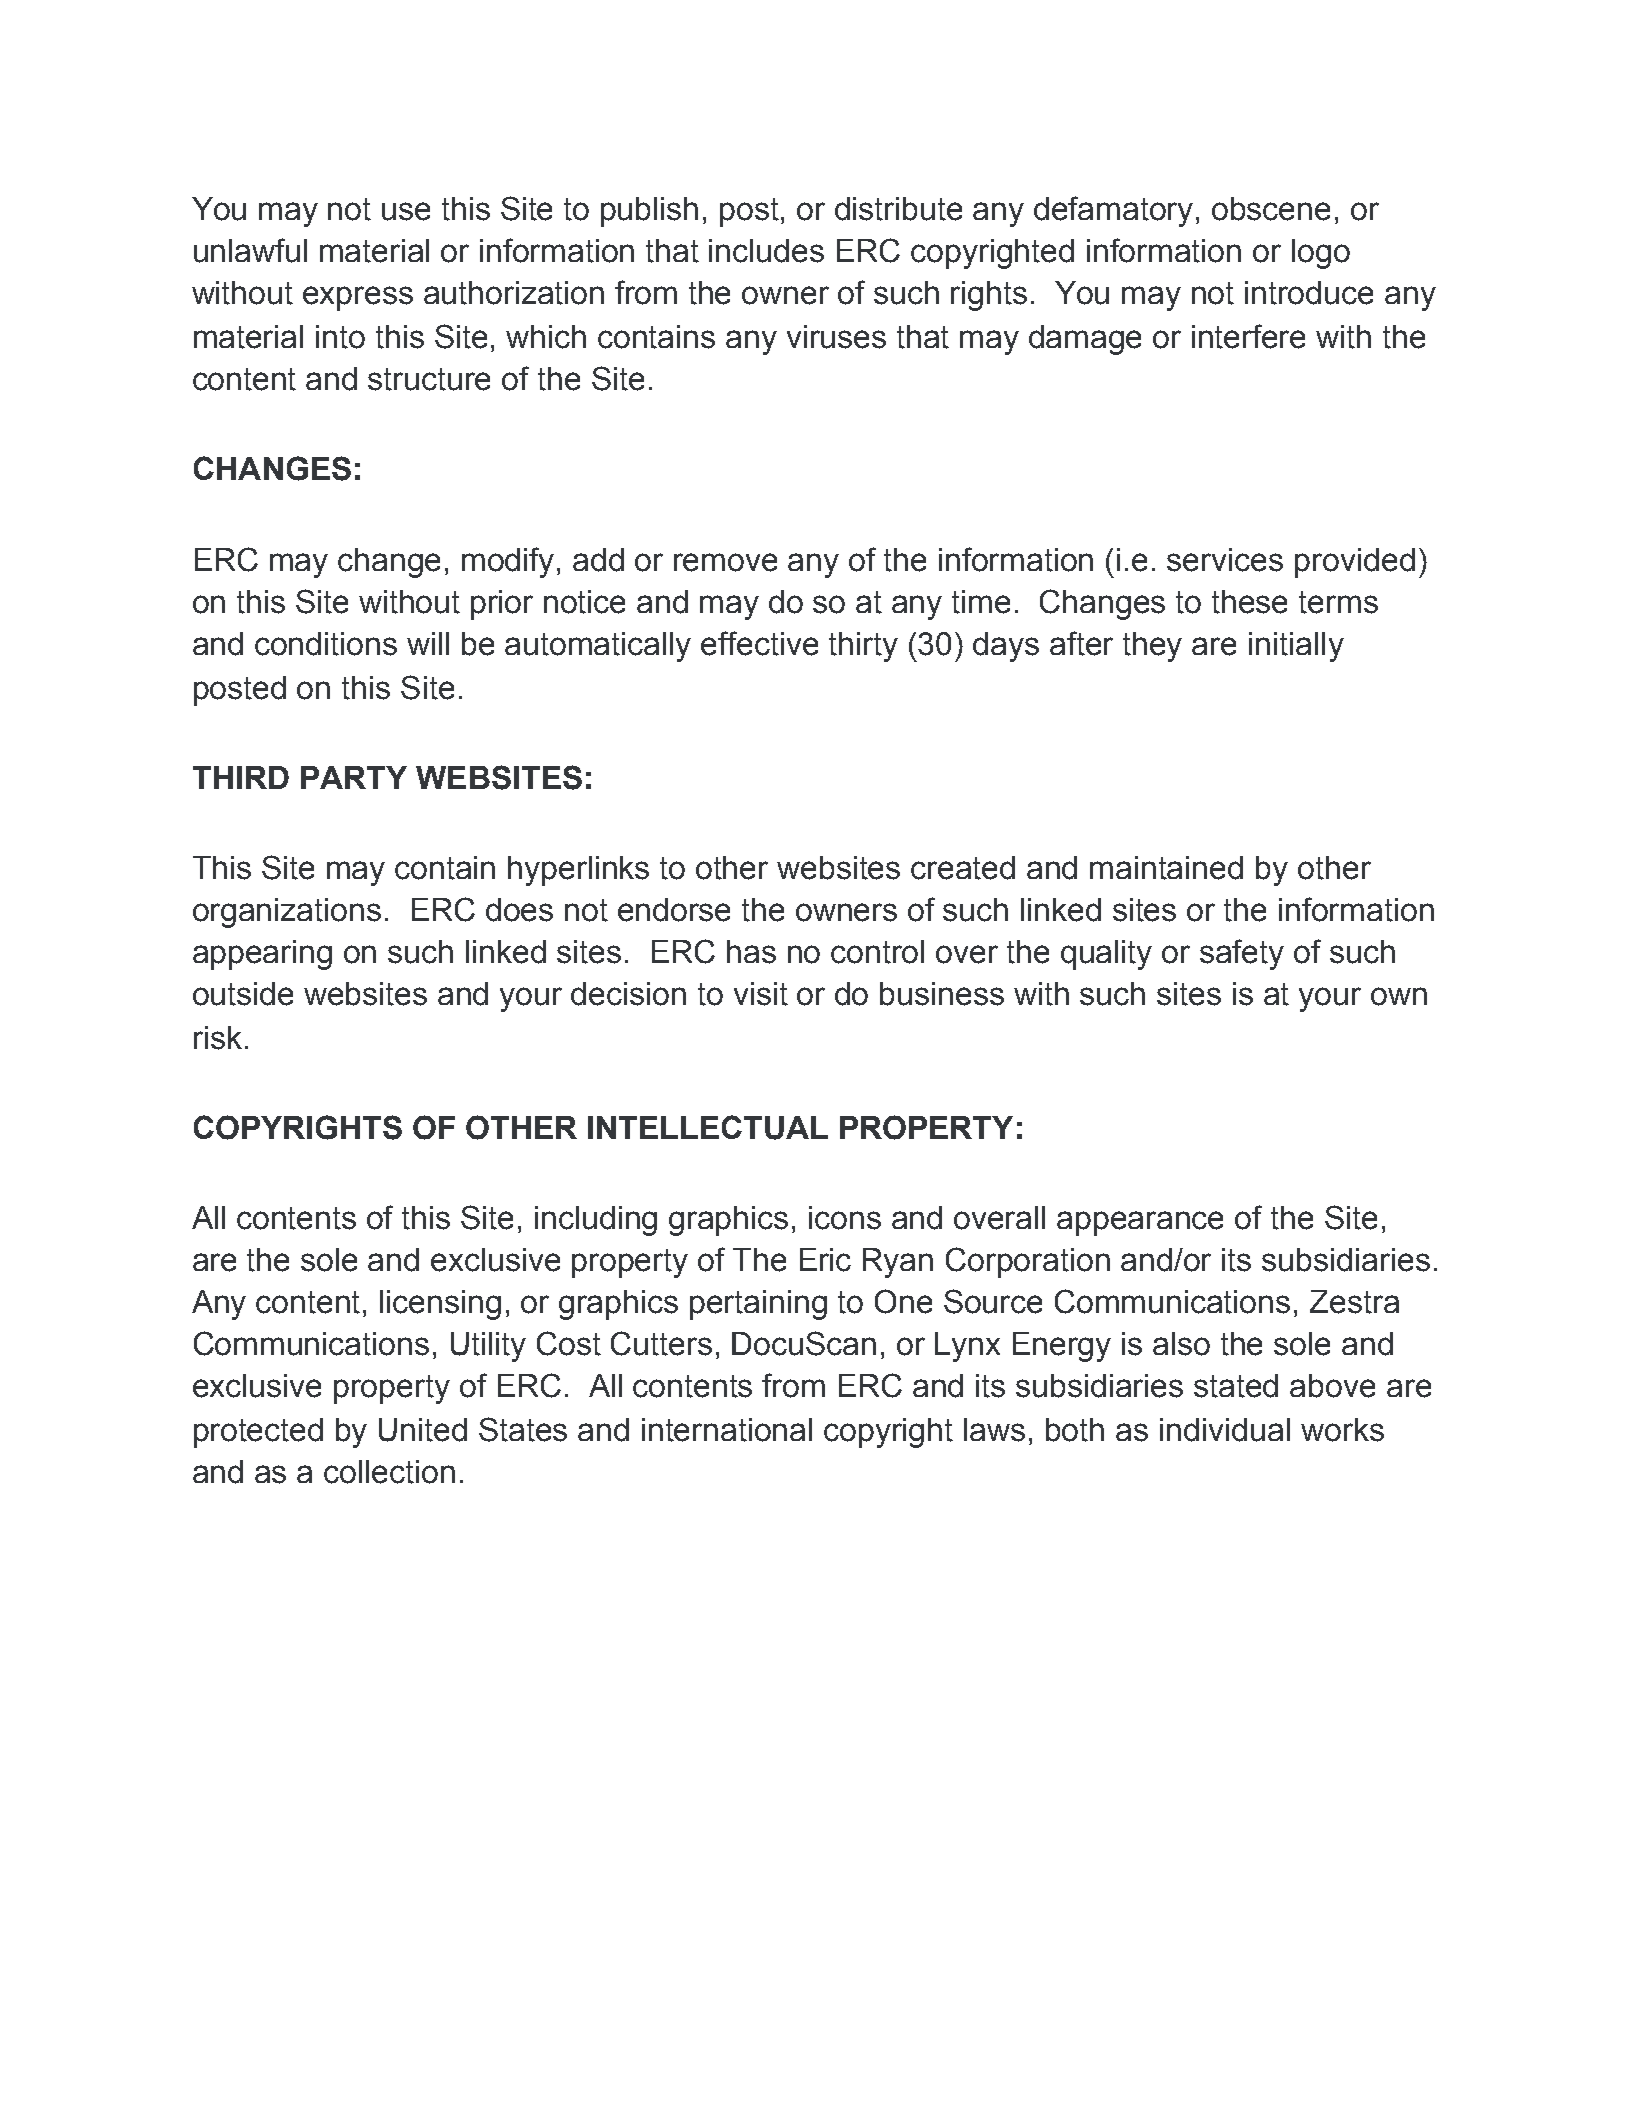 The height and width of the screenshot is (2114, 1634). What do you see at coordinates (354, 777) in the screenshot?
I see `PARTY` at bounding box center [354, 777].
